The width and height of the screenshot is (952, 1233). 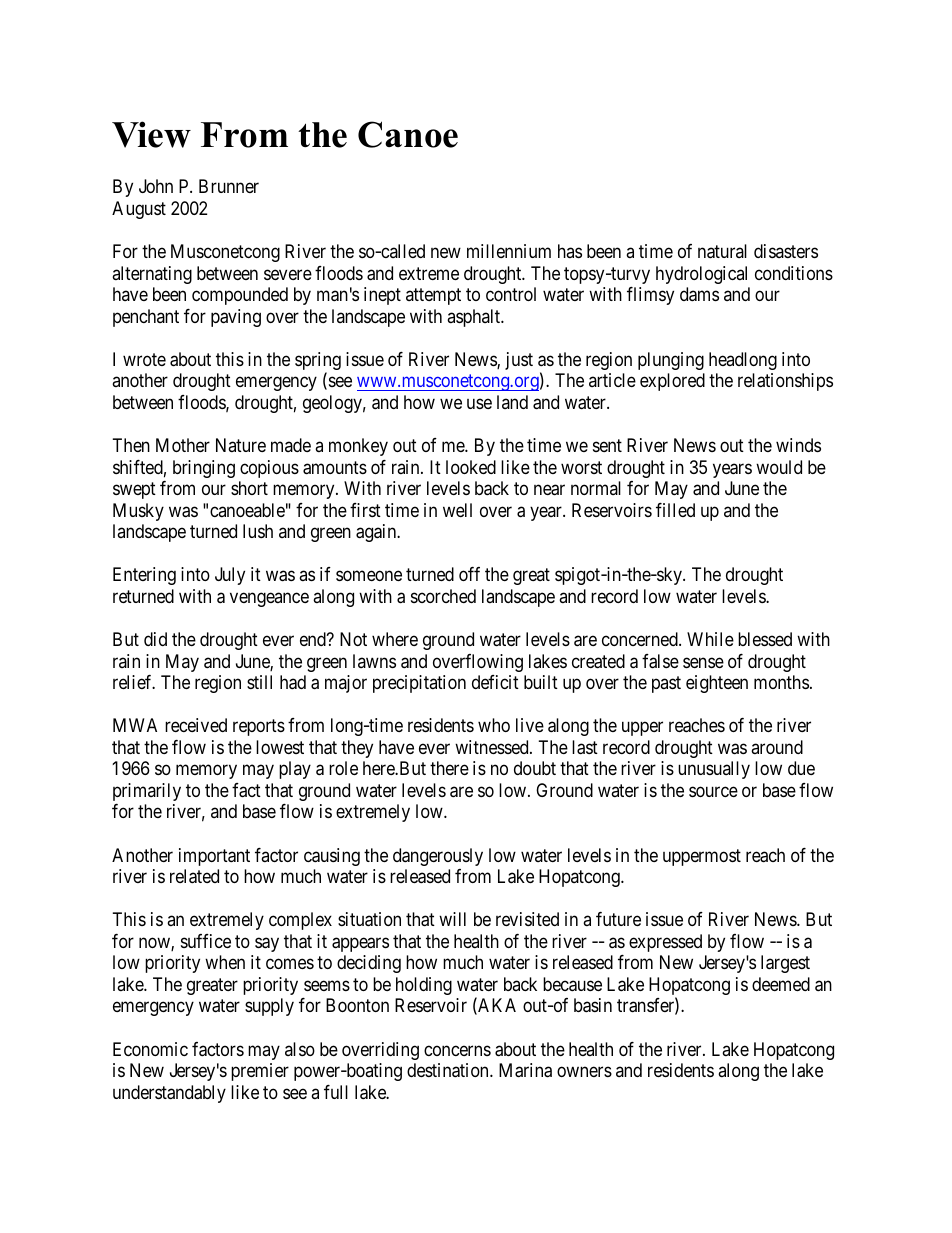 What do you see at coordinates (672, 382) in the screenshot?
I see `explored` at bounding box center [672, 382].
